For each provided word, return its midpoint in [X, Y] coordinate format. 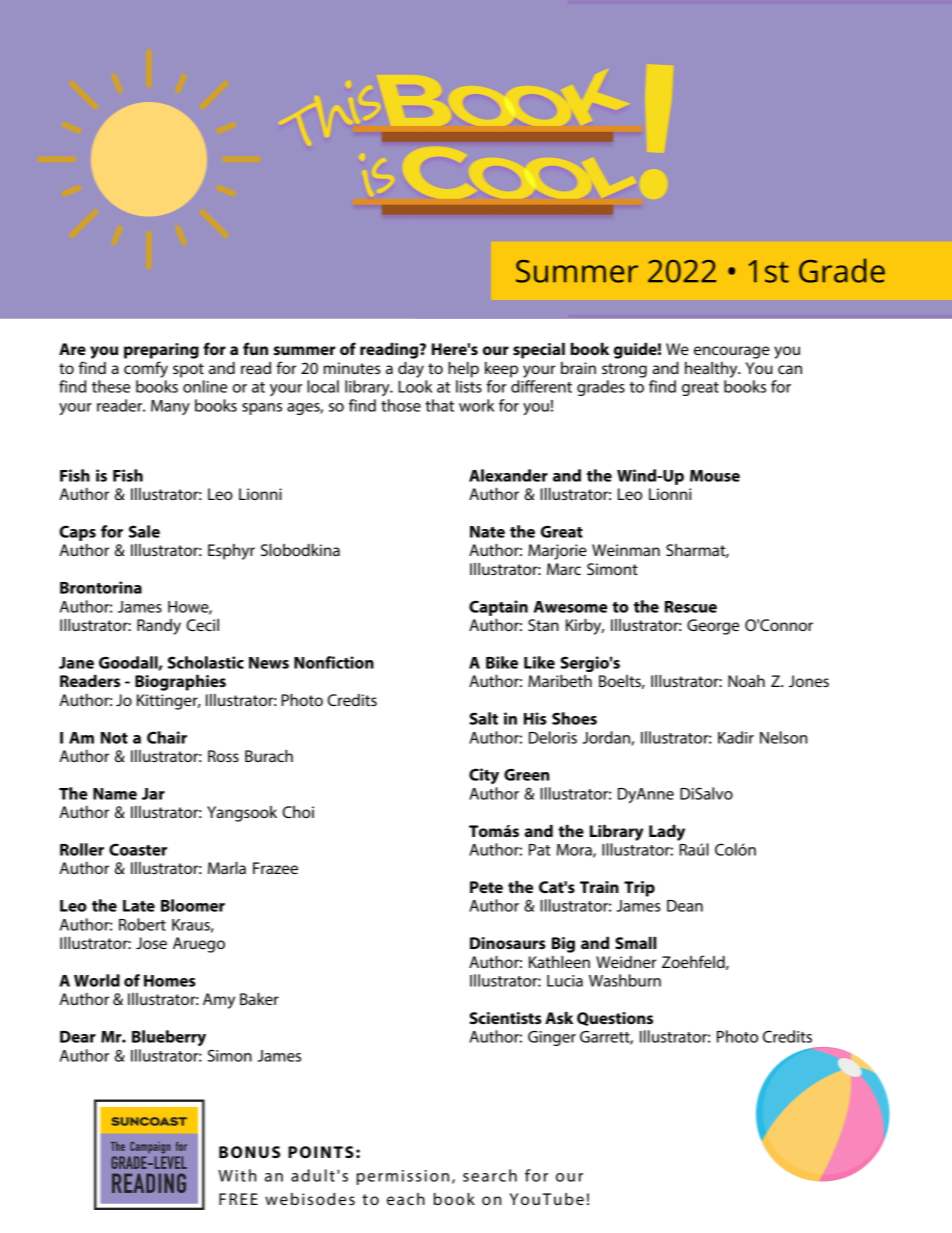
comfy [146, 369]
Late [139, 906]
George [713, 627]
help [463, 370]
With [237, 1175]
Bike [502, 662]
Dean [685, 906]
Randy [159, 627]
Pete [486, 887]
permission [403, 1177]
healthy [712, 370]
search [490, 1175]
